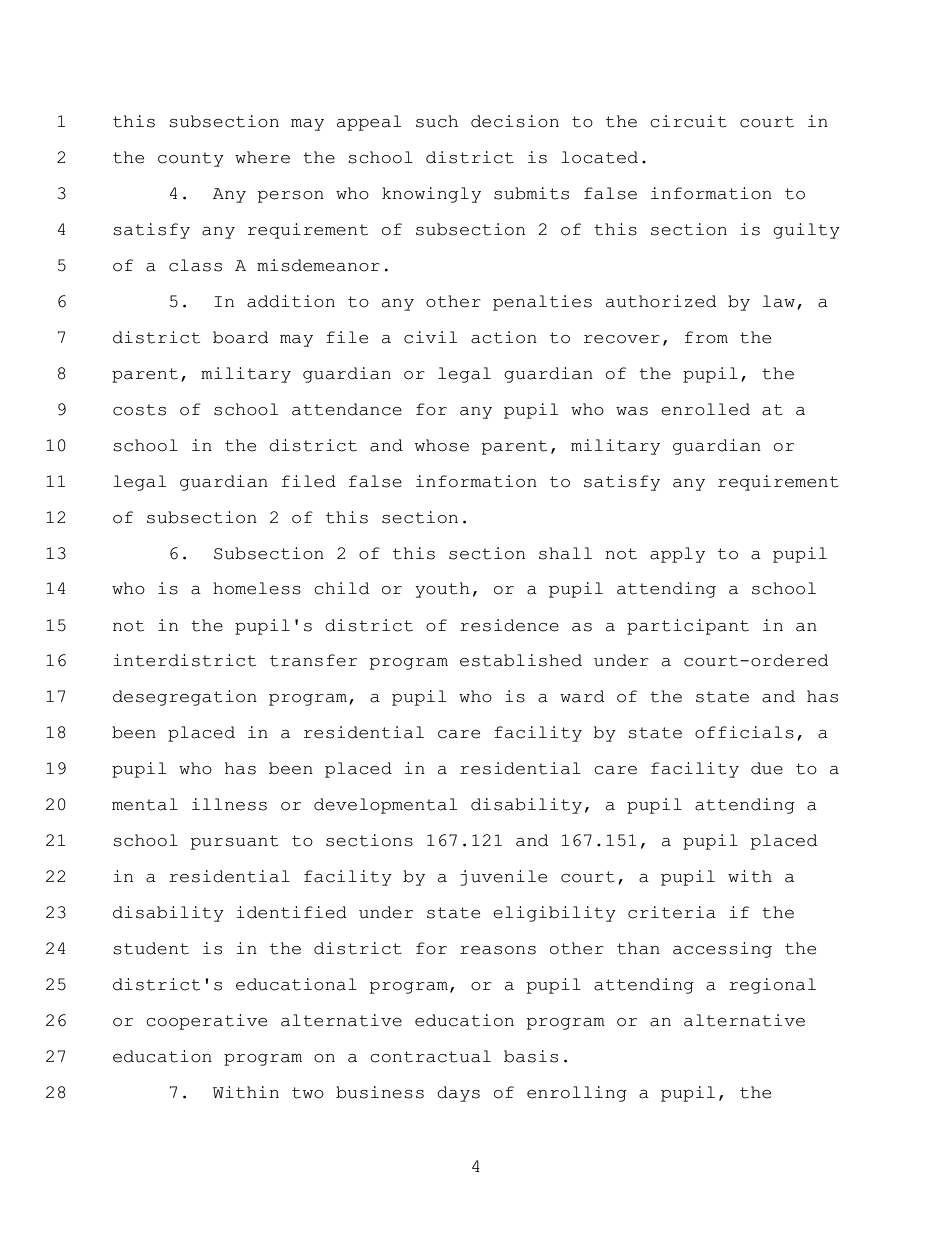  Describe the element at coordinates (442, 590) in the document. I see `youth` at that location.
